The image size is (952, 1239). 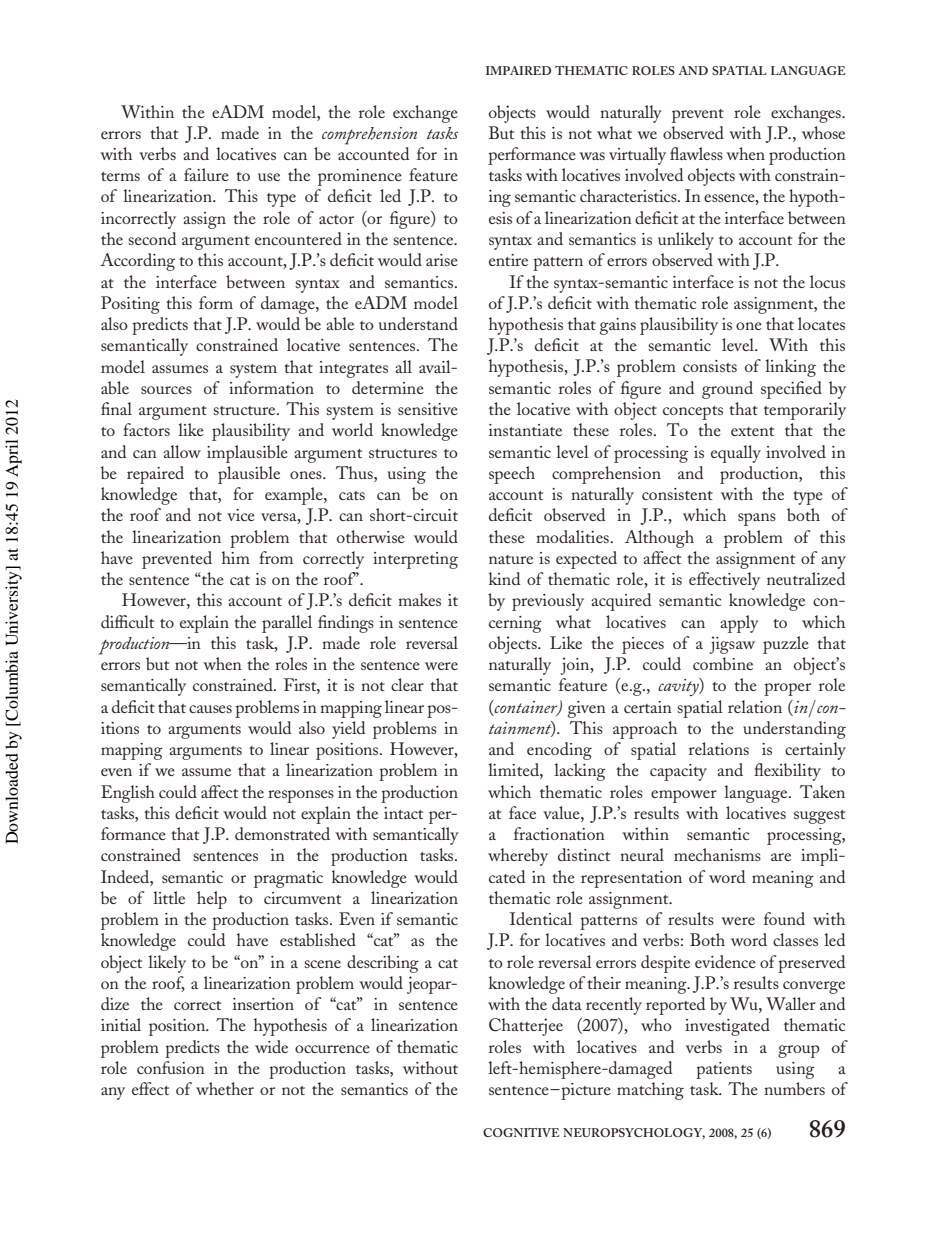 I want to click on him, so click(x=236, y=557).
